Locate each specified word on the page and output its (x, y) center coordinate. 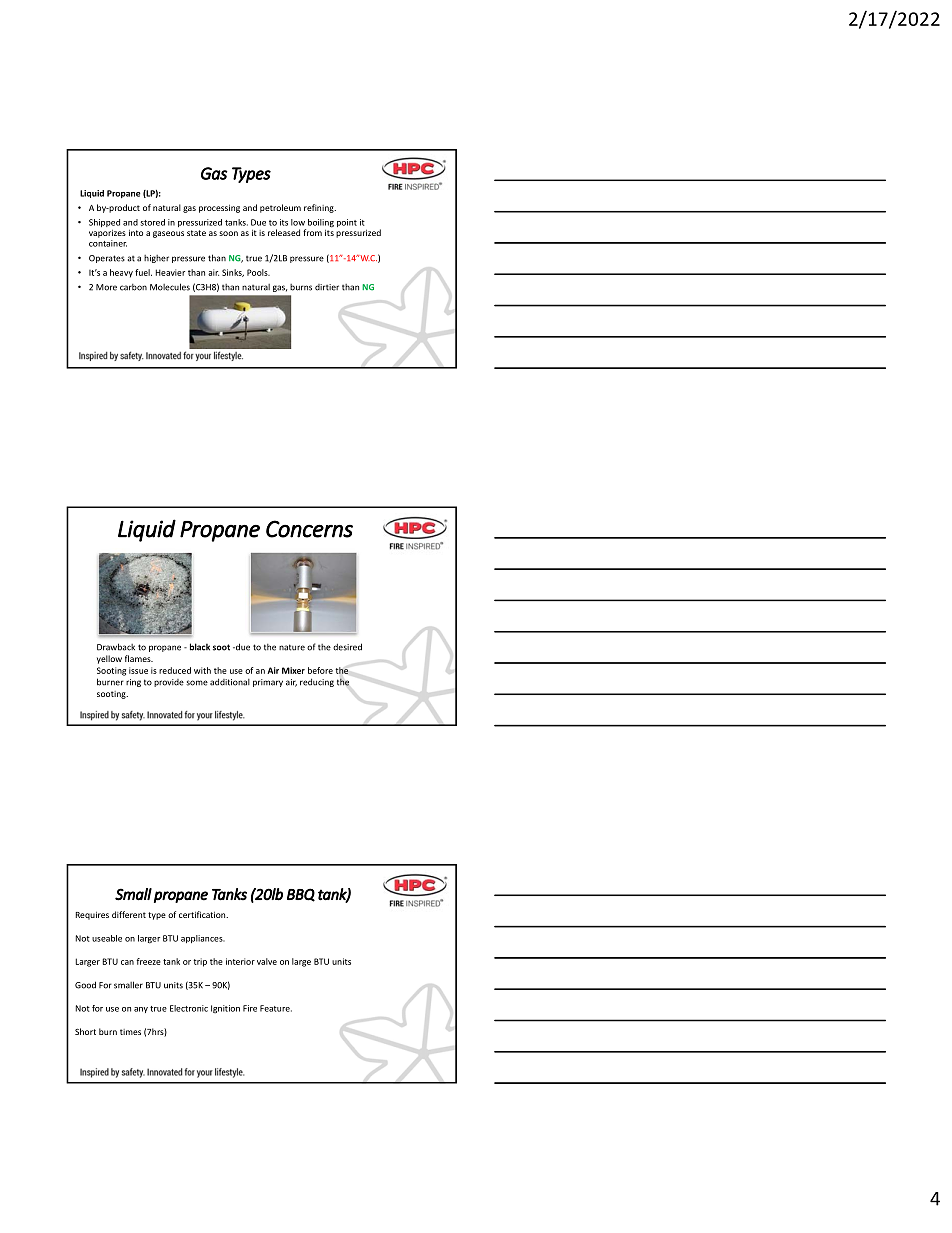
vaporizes (107, 234)
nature (292, 647)
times (130, 1032)
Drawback (116, 647)
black (200, 647)
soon (228, 233)
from (312, 232)
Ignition (225, 1009)
